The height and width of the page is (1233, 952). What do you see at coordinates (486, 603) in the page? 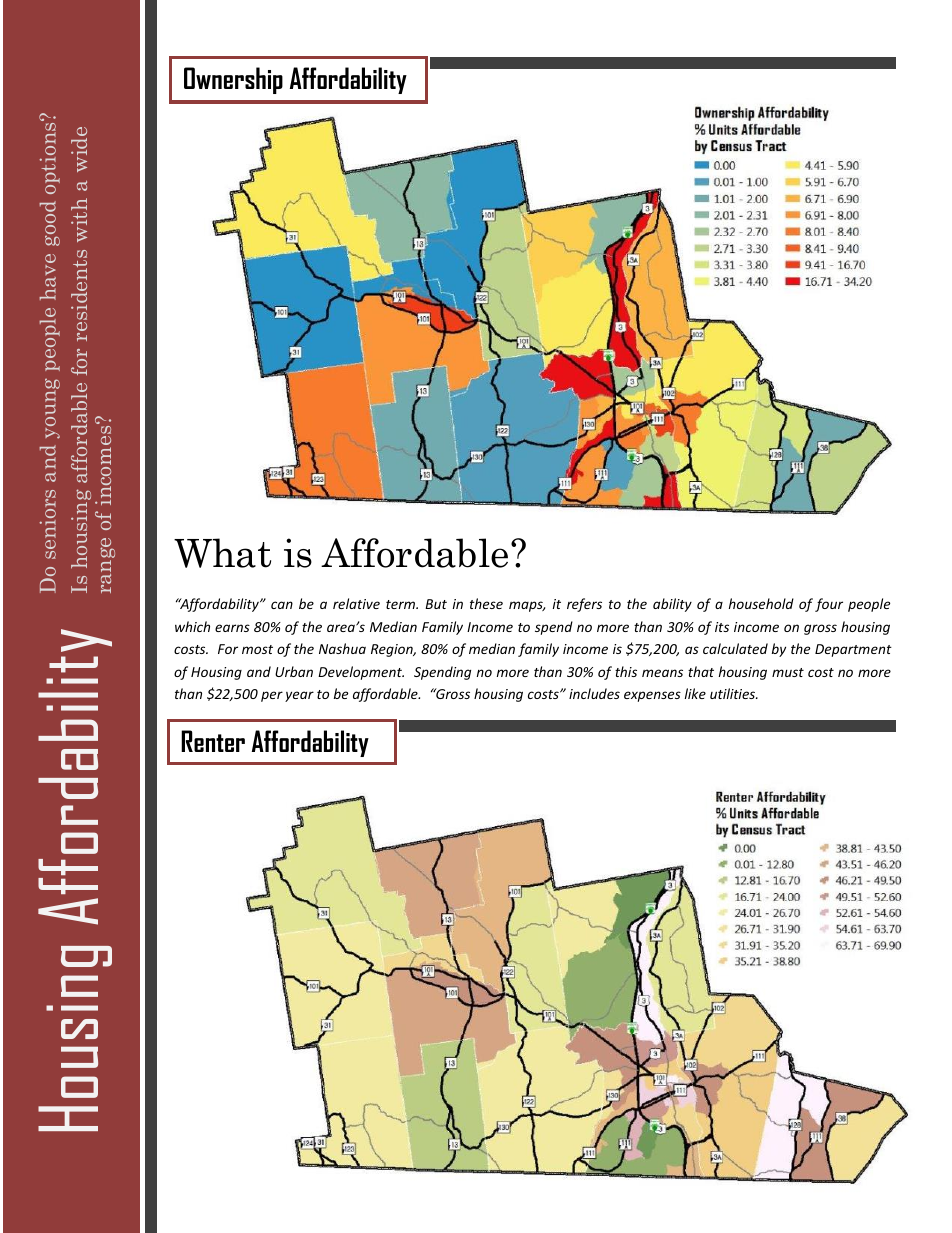
I see `these` at bounding box center [486, 603].
